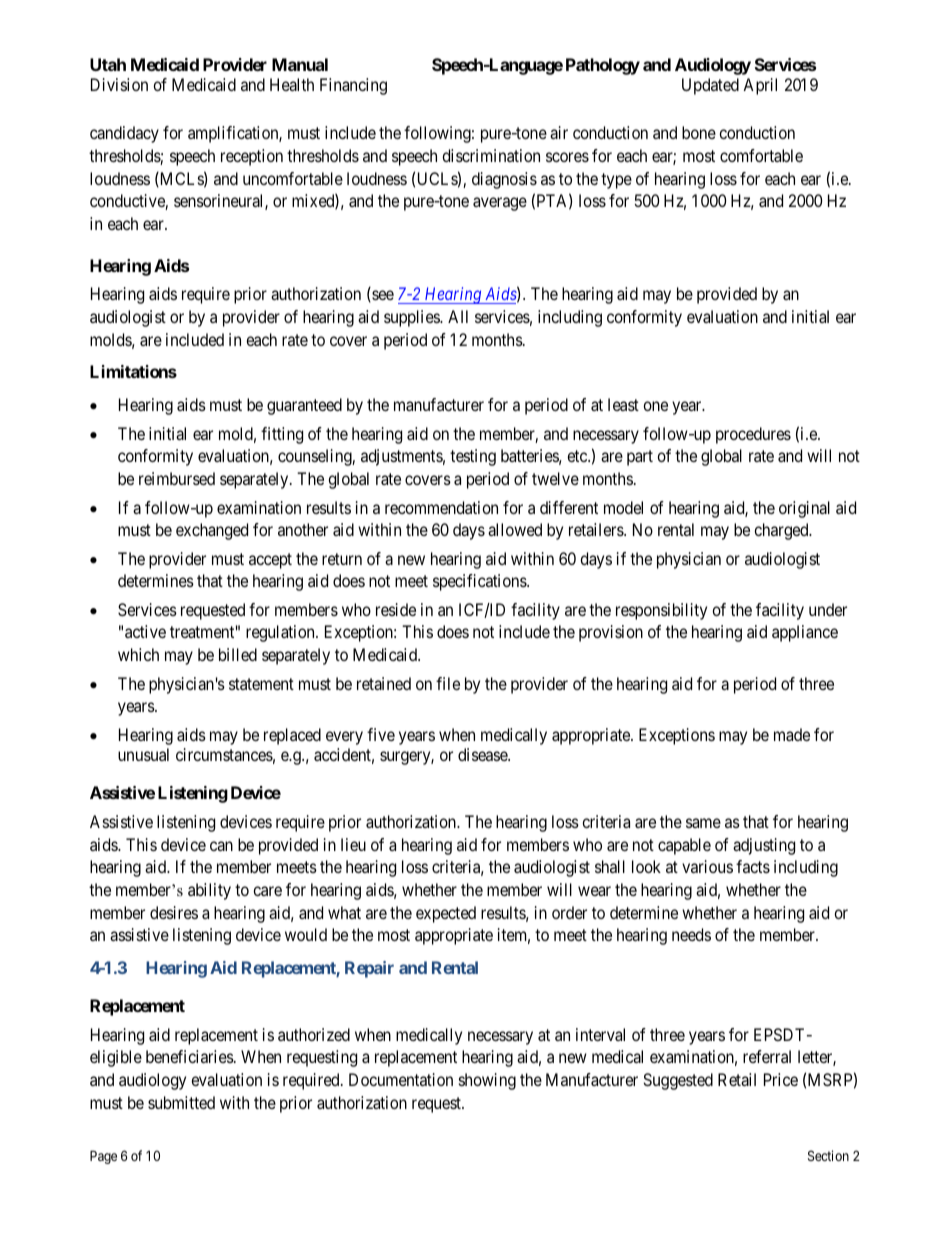 The height and width of the document is (1233, 952). I want to click on charged, so click(782, 531).
